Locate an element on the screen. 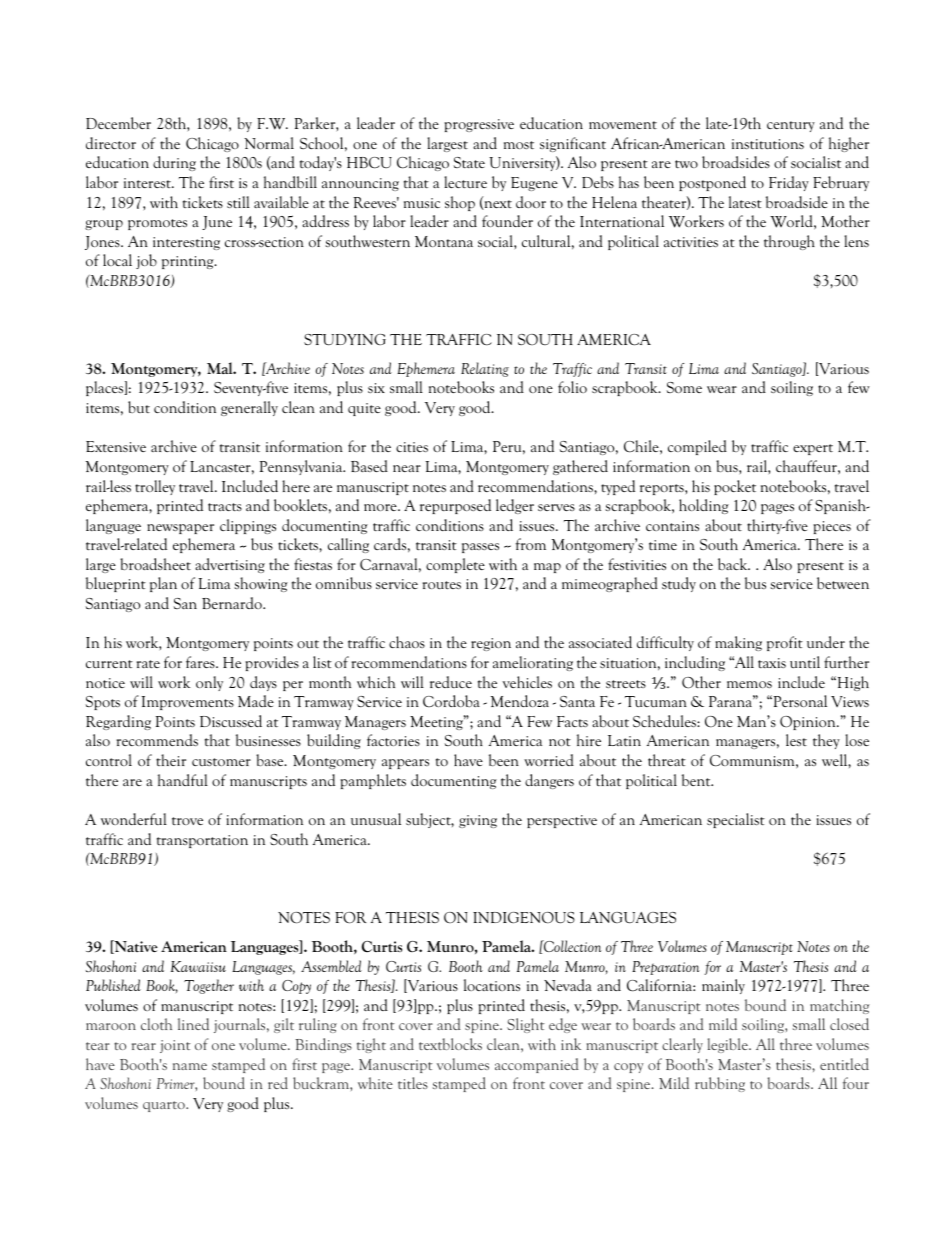  institutions is located at coordinates (768, 144).
